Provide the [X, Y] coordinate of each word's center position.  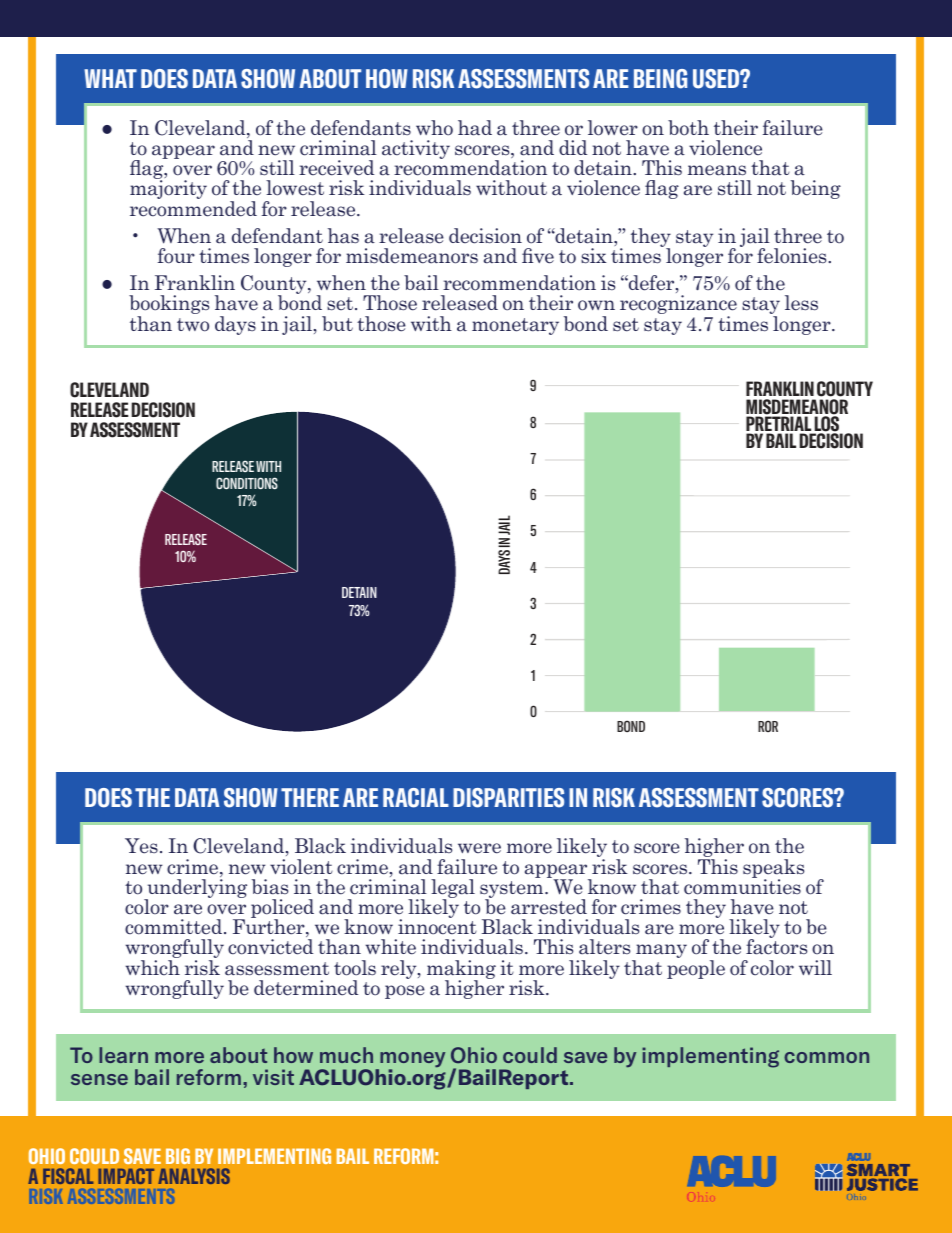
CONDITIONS [247, 483]
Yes [141, 846]
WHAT [110, 78]
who [434, 128]
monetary [515, 326]
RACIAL [416, 798]
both [688, 128]
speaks [773, 869]
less [801, 303]
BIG [178, 1156]
